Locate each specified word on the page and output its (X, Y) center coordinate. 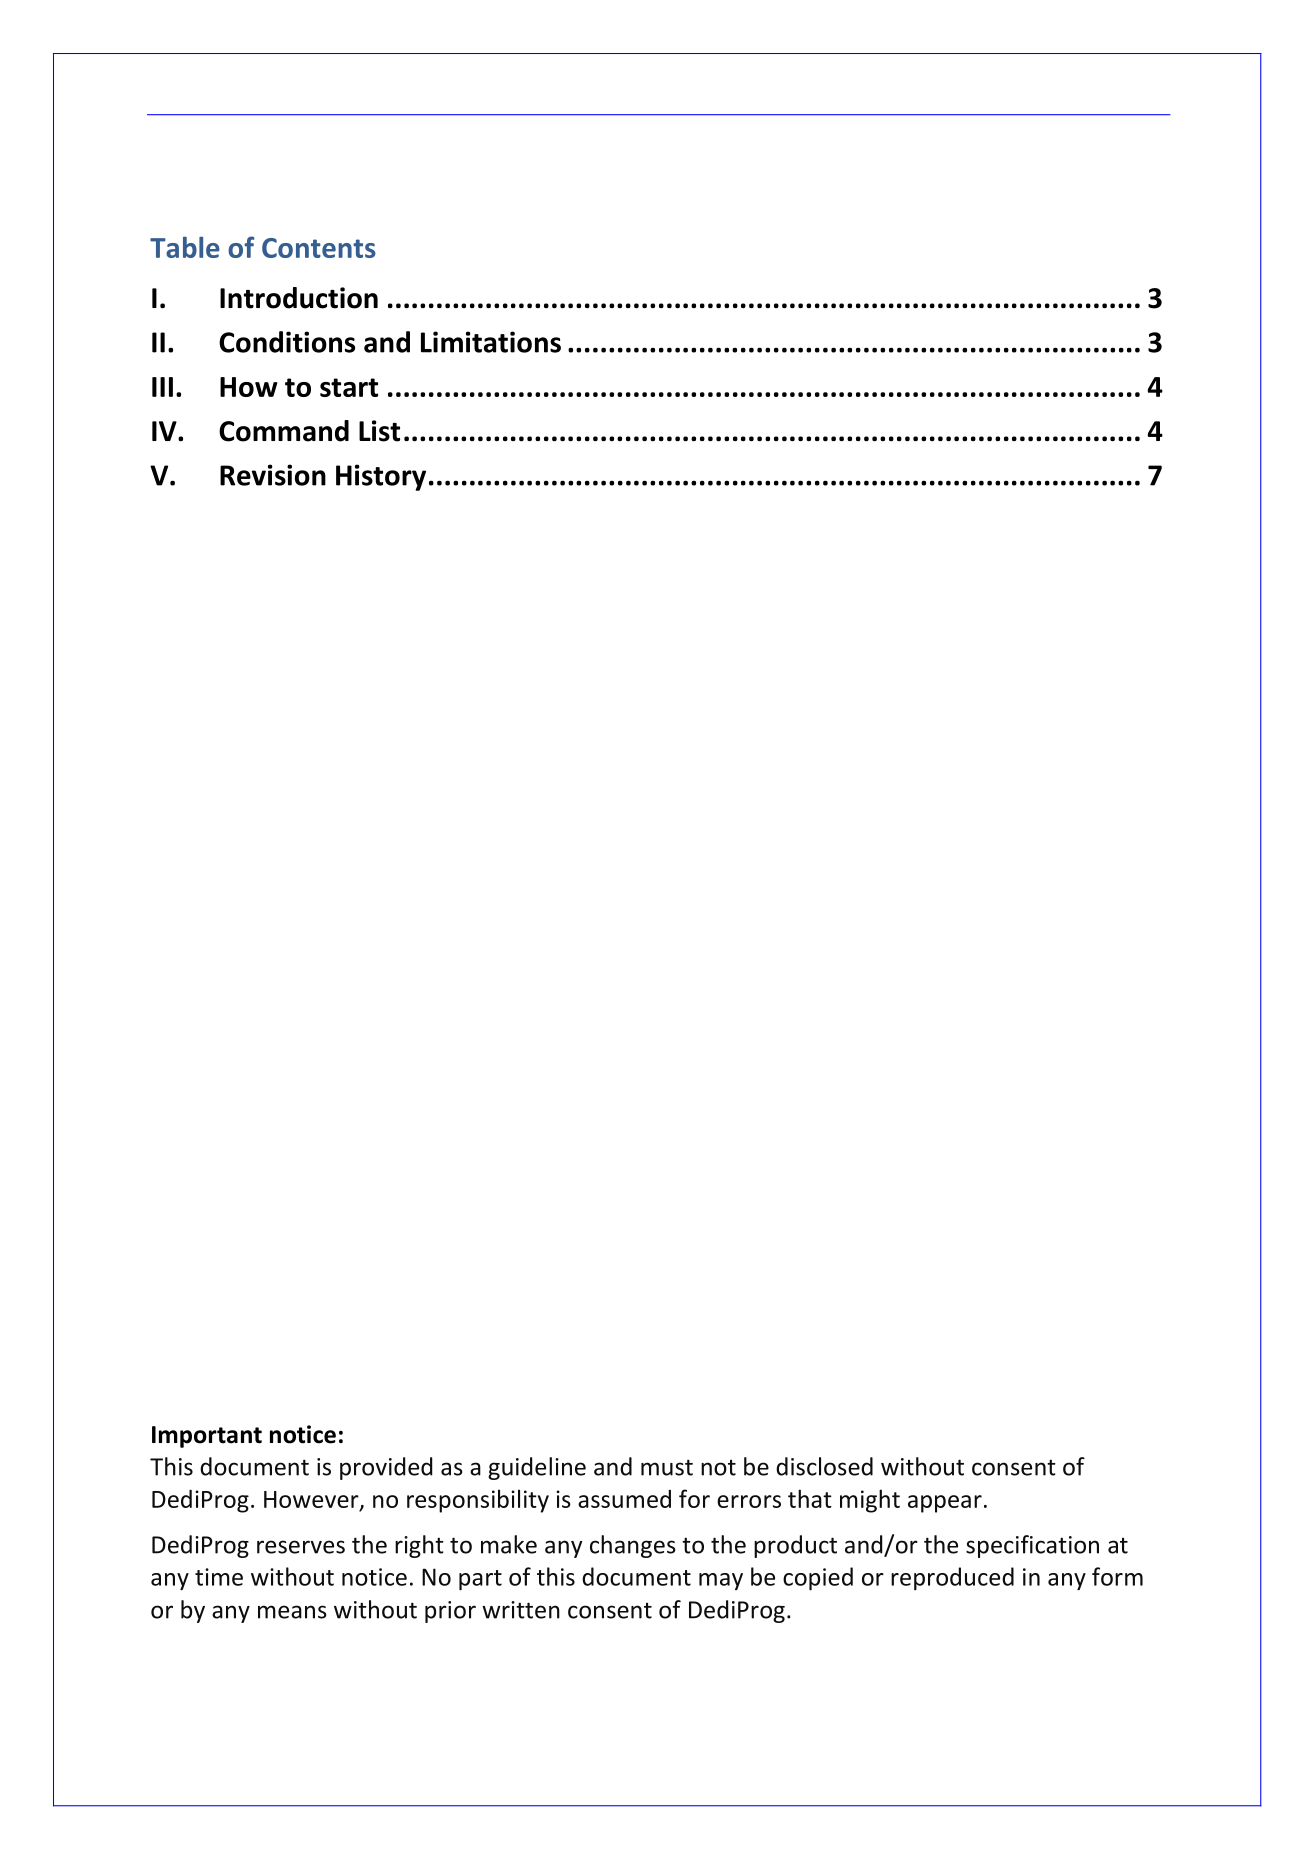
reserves (301, 1547)
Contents (319, 248)
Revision (273, 475)
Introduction (299, 298)
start (349, 387)
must (667, 1467)
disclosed (824, 1466)
